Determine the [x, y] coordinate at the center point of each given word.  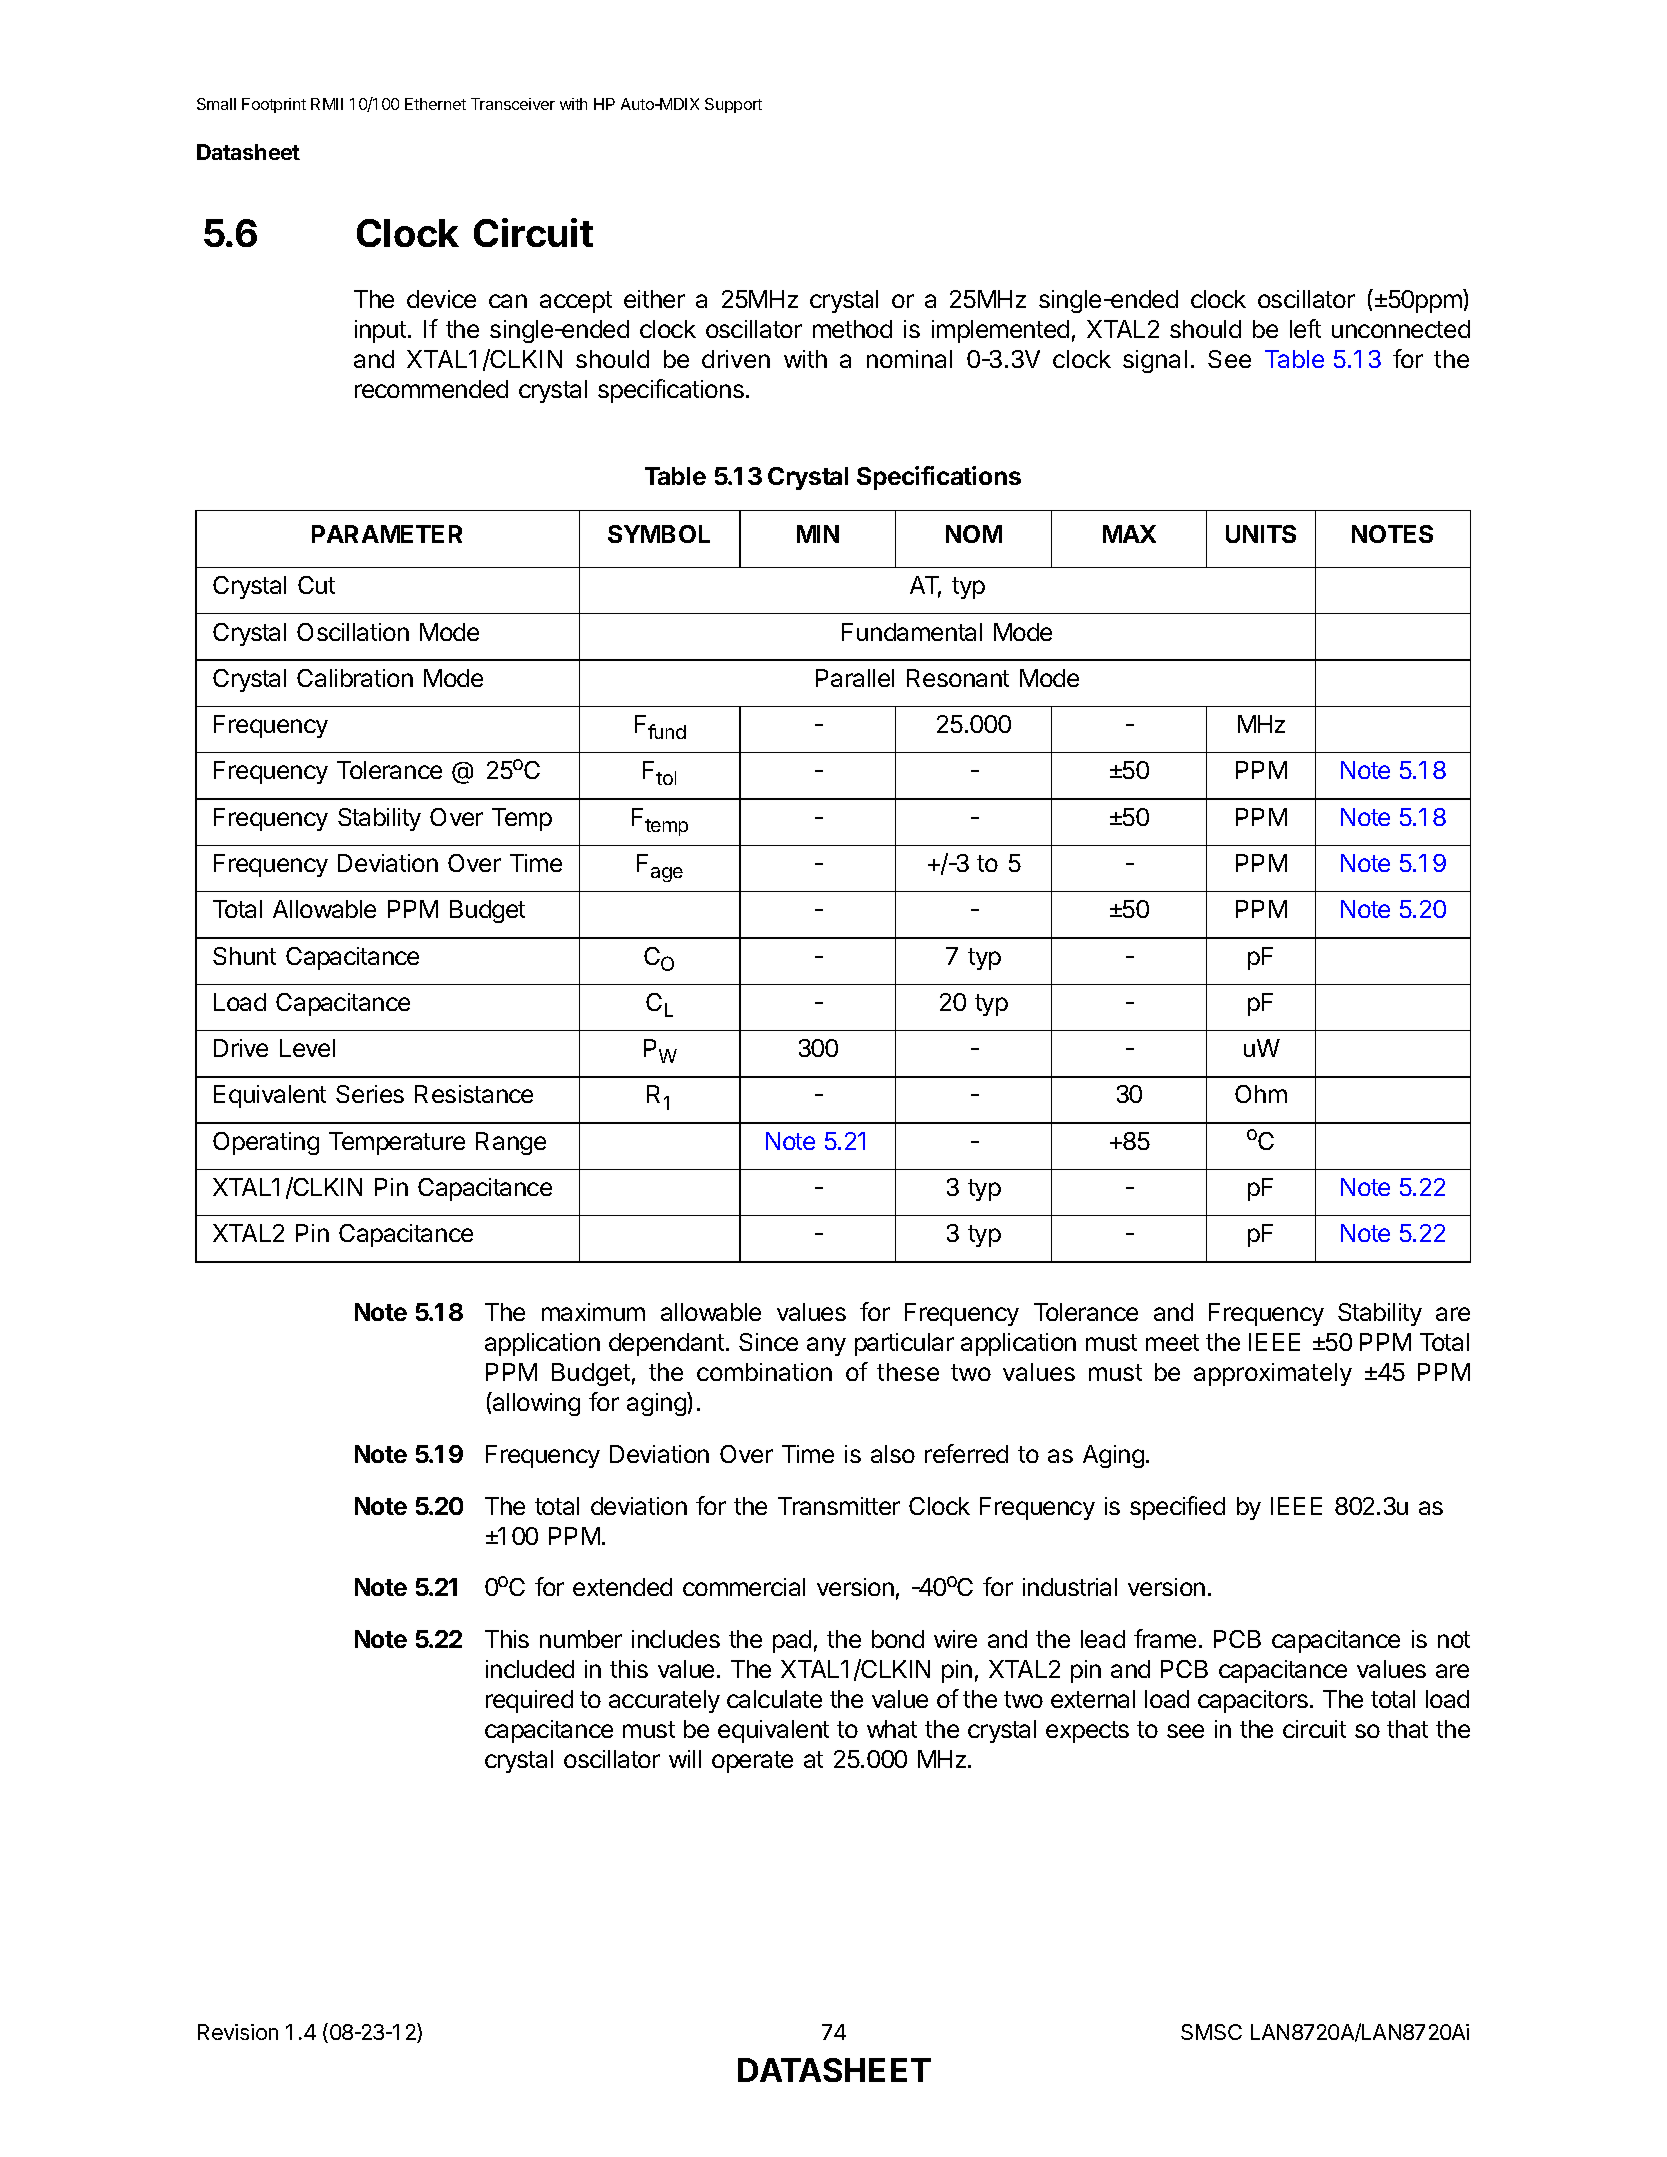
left [1305, 328]
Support [733, 105]
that [1407, 1729]
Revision [238, 2032]
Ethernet [435, 104]
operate [752, 1762]
